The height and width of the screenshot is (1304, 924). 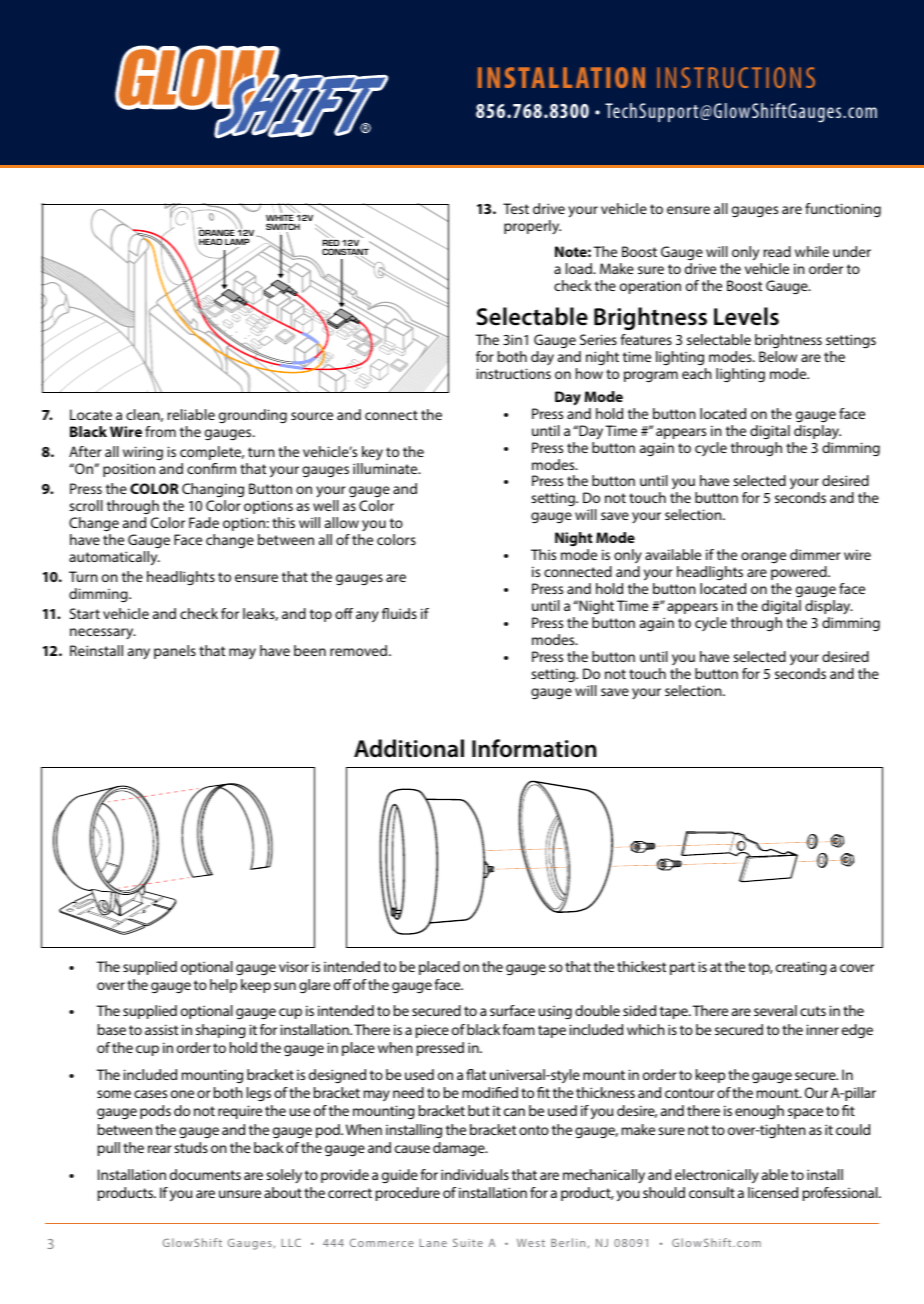 What do you see at coordinates (800, 573) in the screenshot?
I see `powered` at bounding box center [800, 573].
